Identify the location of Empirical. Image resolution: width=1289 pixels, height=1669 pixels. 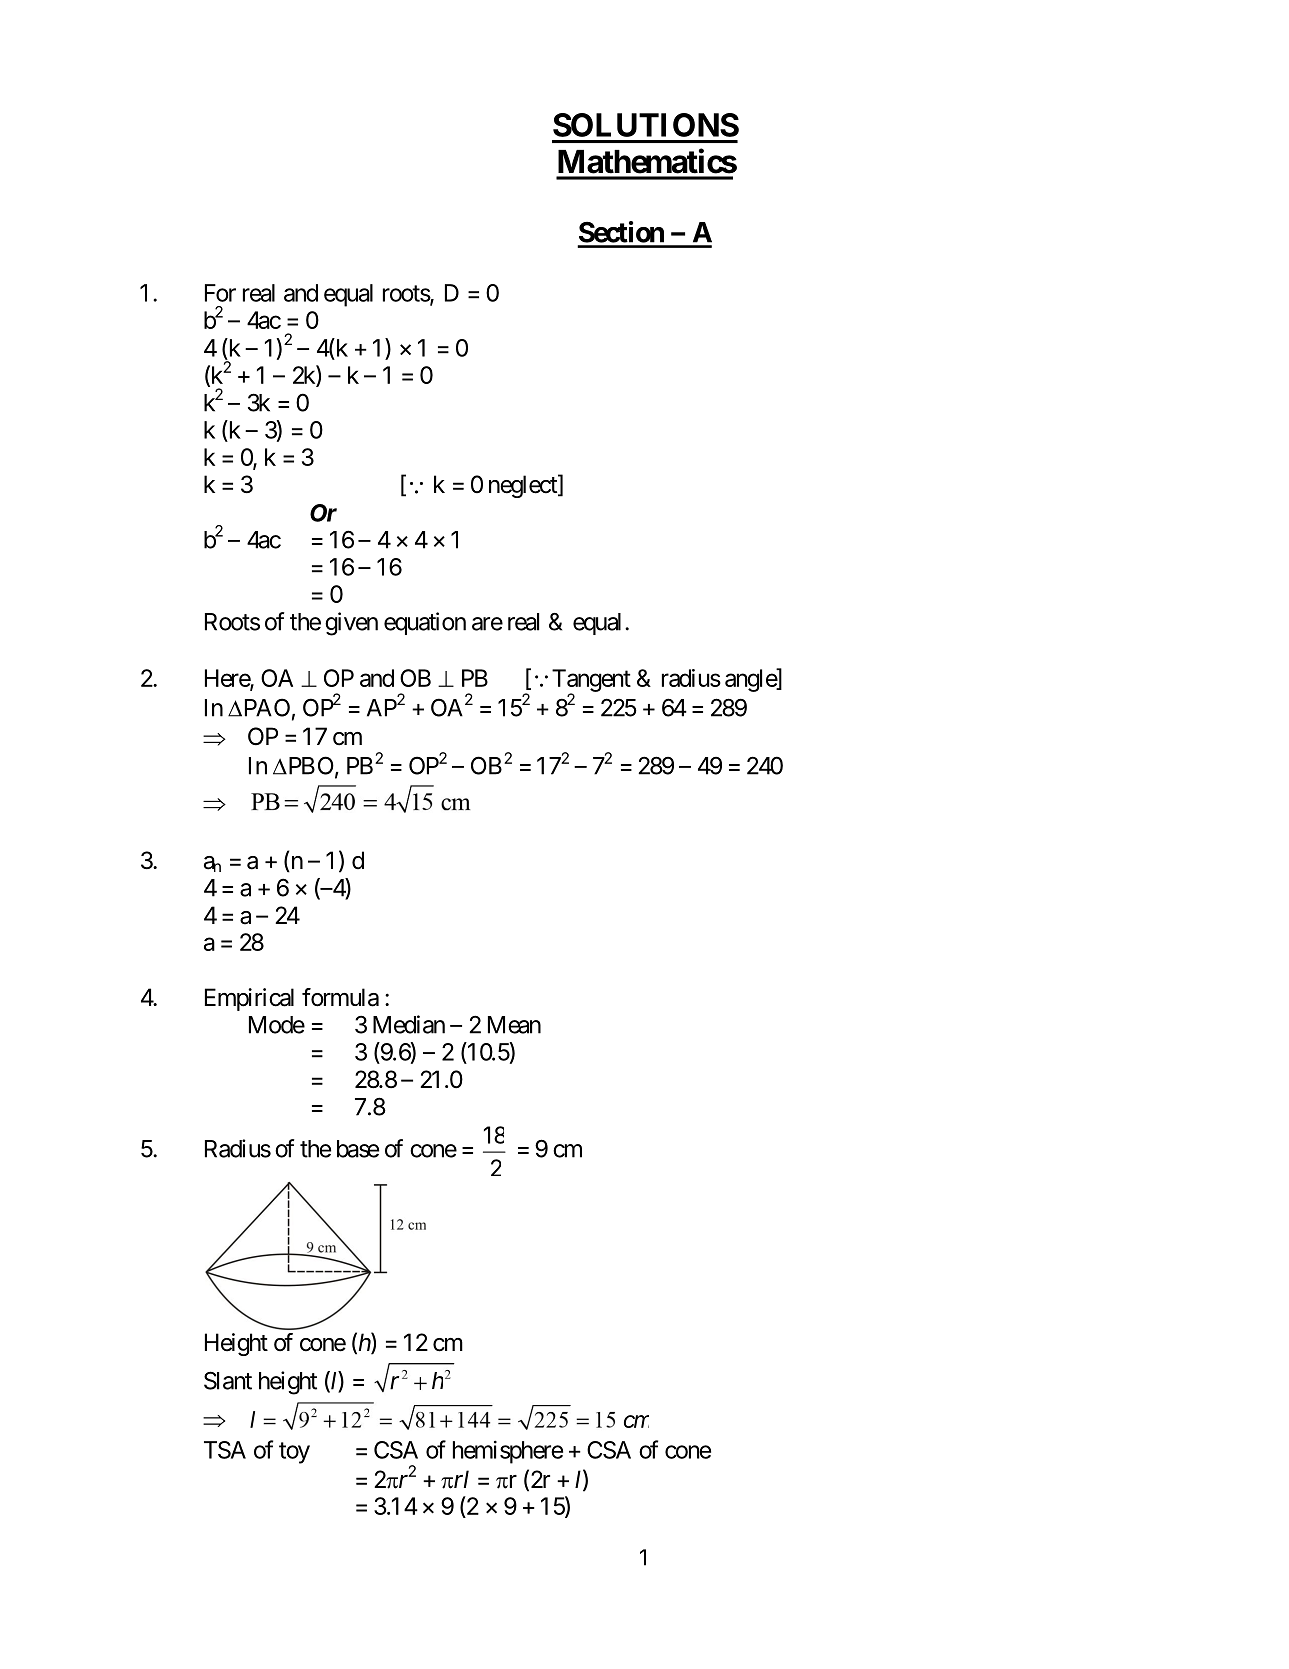
(249, 999).
